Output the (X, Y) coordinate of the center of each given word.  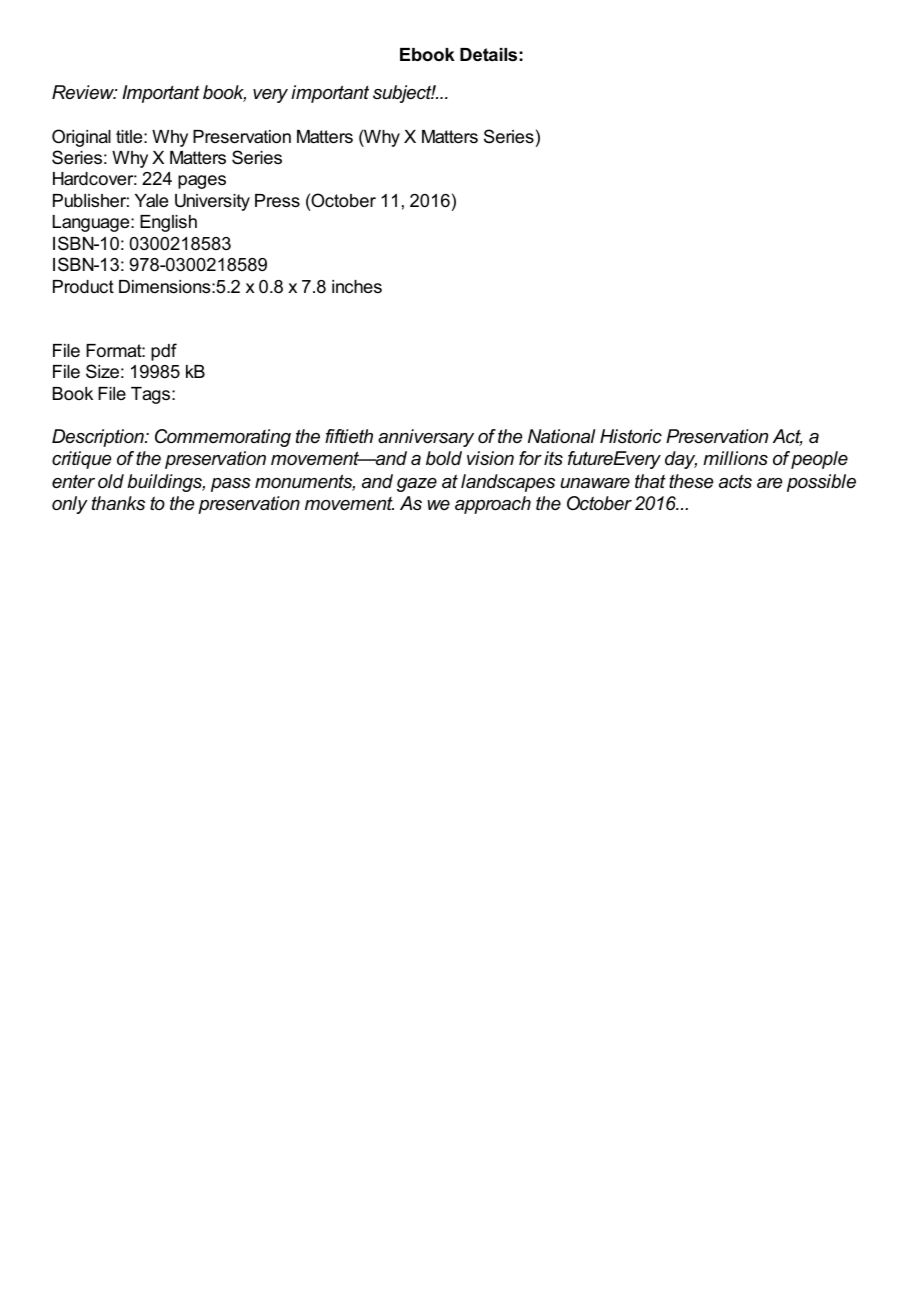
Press (277, 201)
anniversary (426, 438)
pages (202, 182)
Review (84, 92)
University (212, 202)
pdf (164, 352)
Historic (631, 436)
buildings (166, 483)
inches (357, 286)
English (168, 223)
